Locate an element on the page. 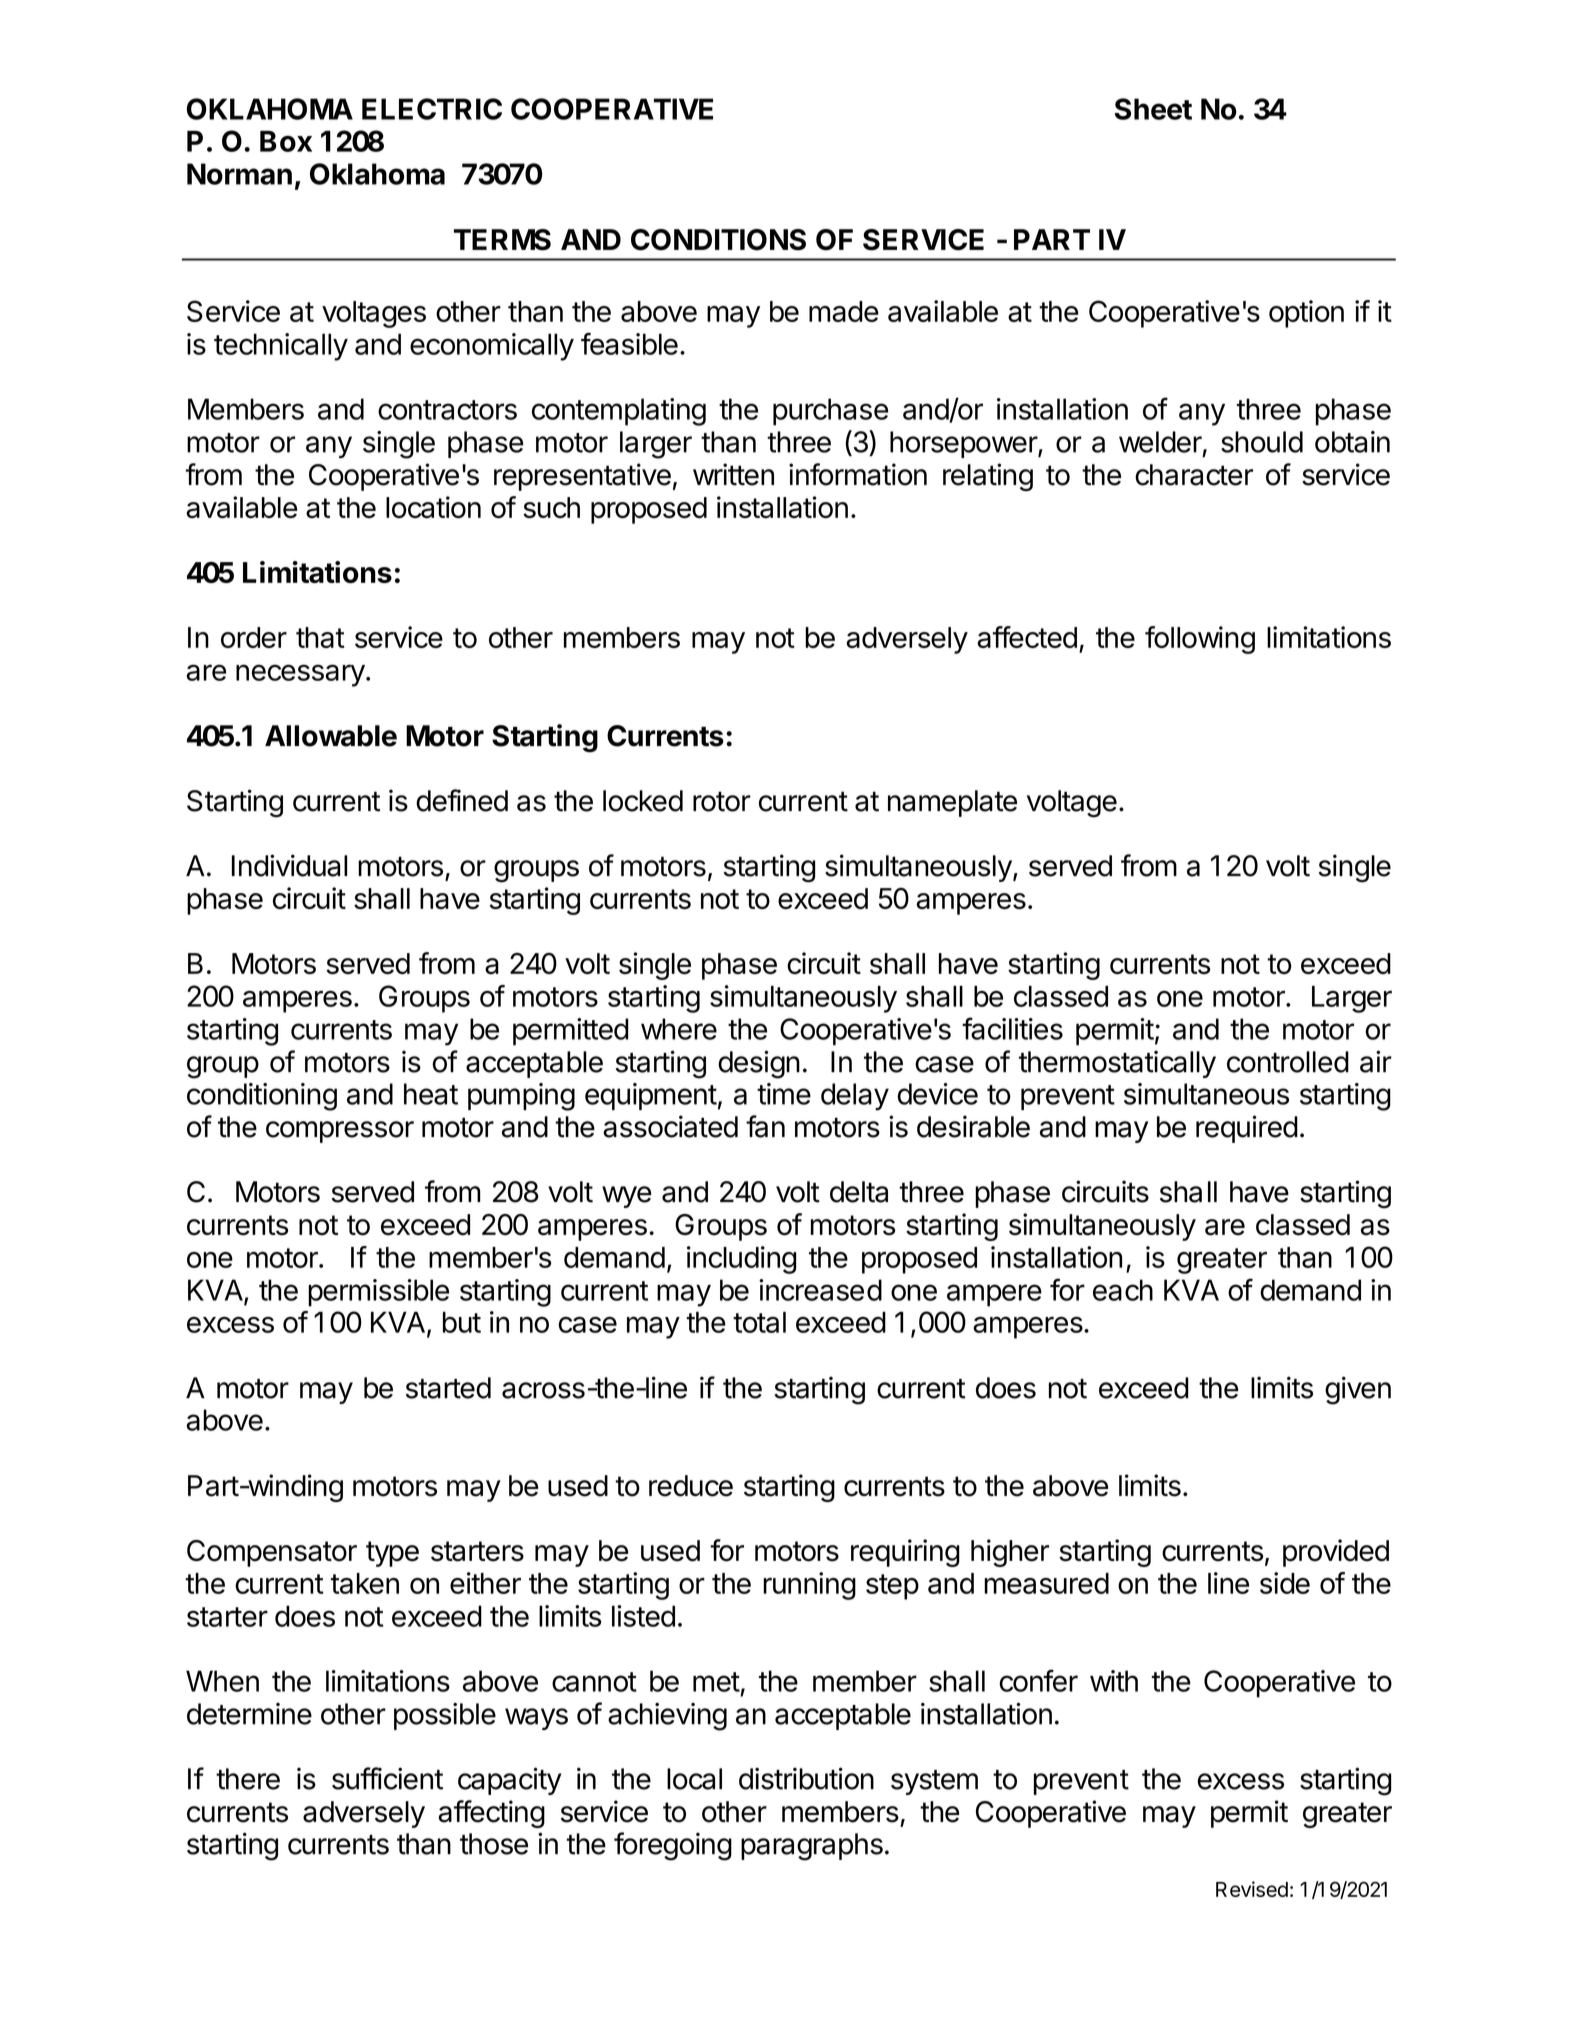  Individual is located at coordinates (289, 865).
